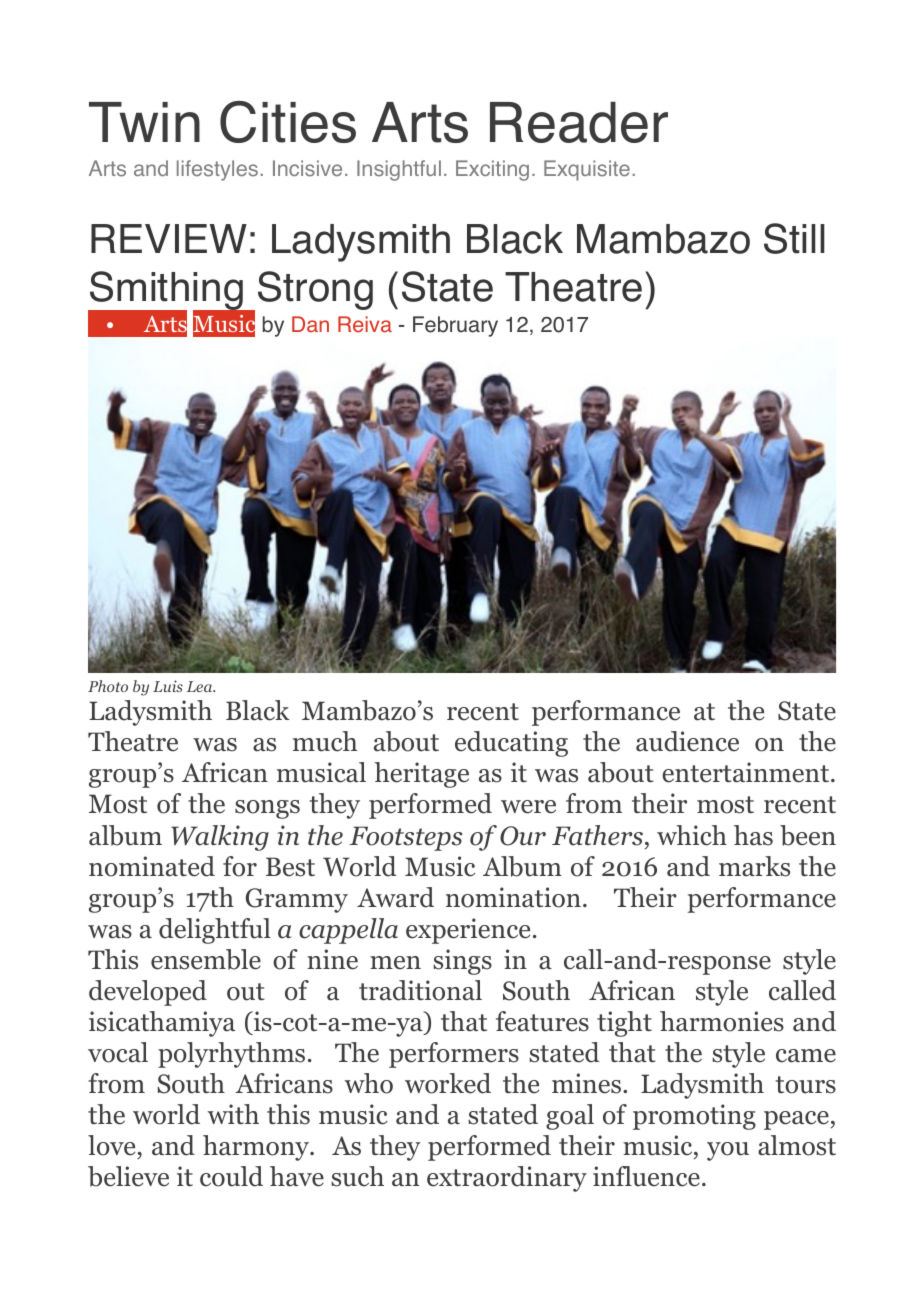 The image size is (924, 1308). What do you see at coordinates (231, 1176) in the screenshot?
I see `could` at bounding box center [231, 1176].
